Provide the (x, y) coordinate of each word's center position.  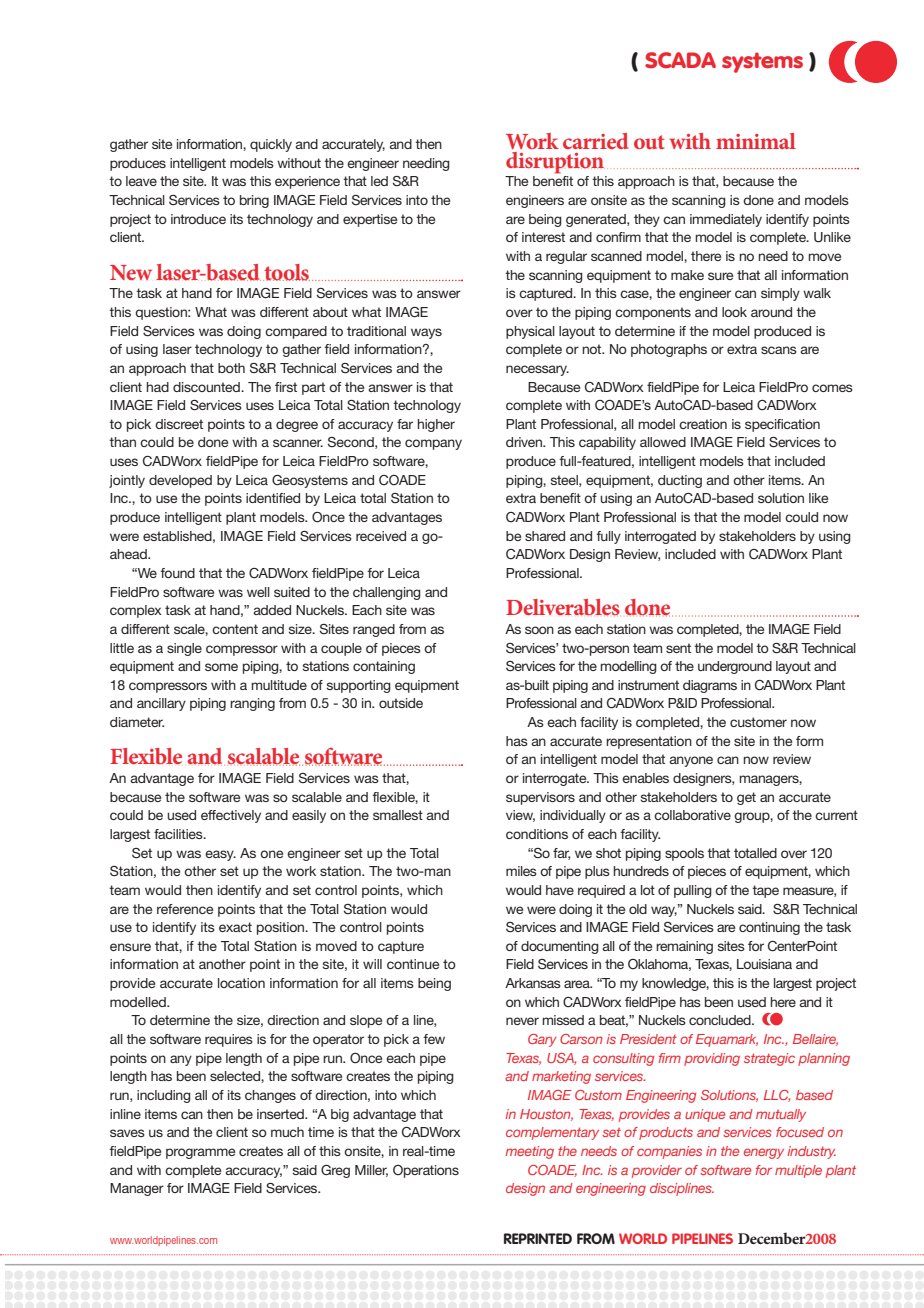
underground (735, 667)
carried (595, 141)
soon (539, 630)
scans (779, 350)
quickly (271, 145)
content (235, 629)
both (231, 368)
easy (220, 855)
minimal (756, 141)
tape (765, 891)
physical (530, 332)
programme (200, 1153)
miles (521, 871)
